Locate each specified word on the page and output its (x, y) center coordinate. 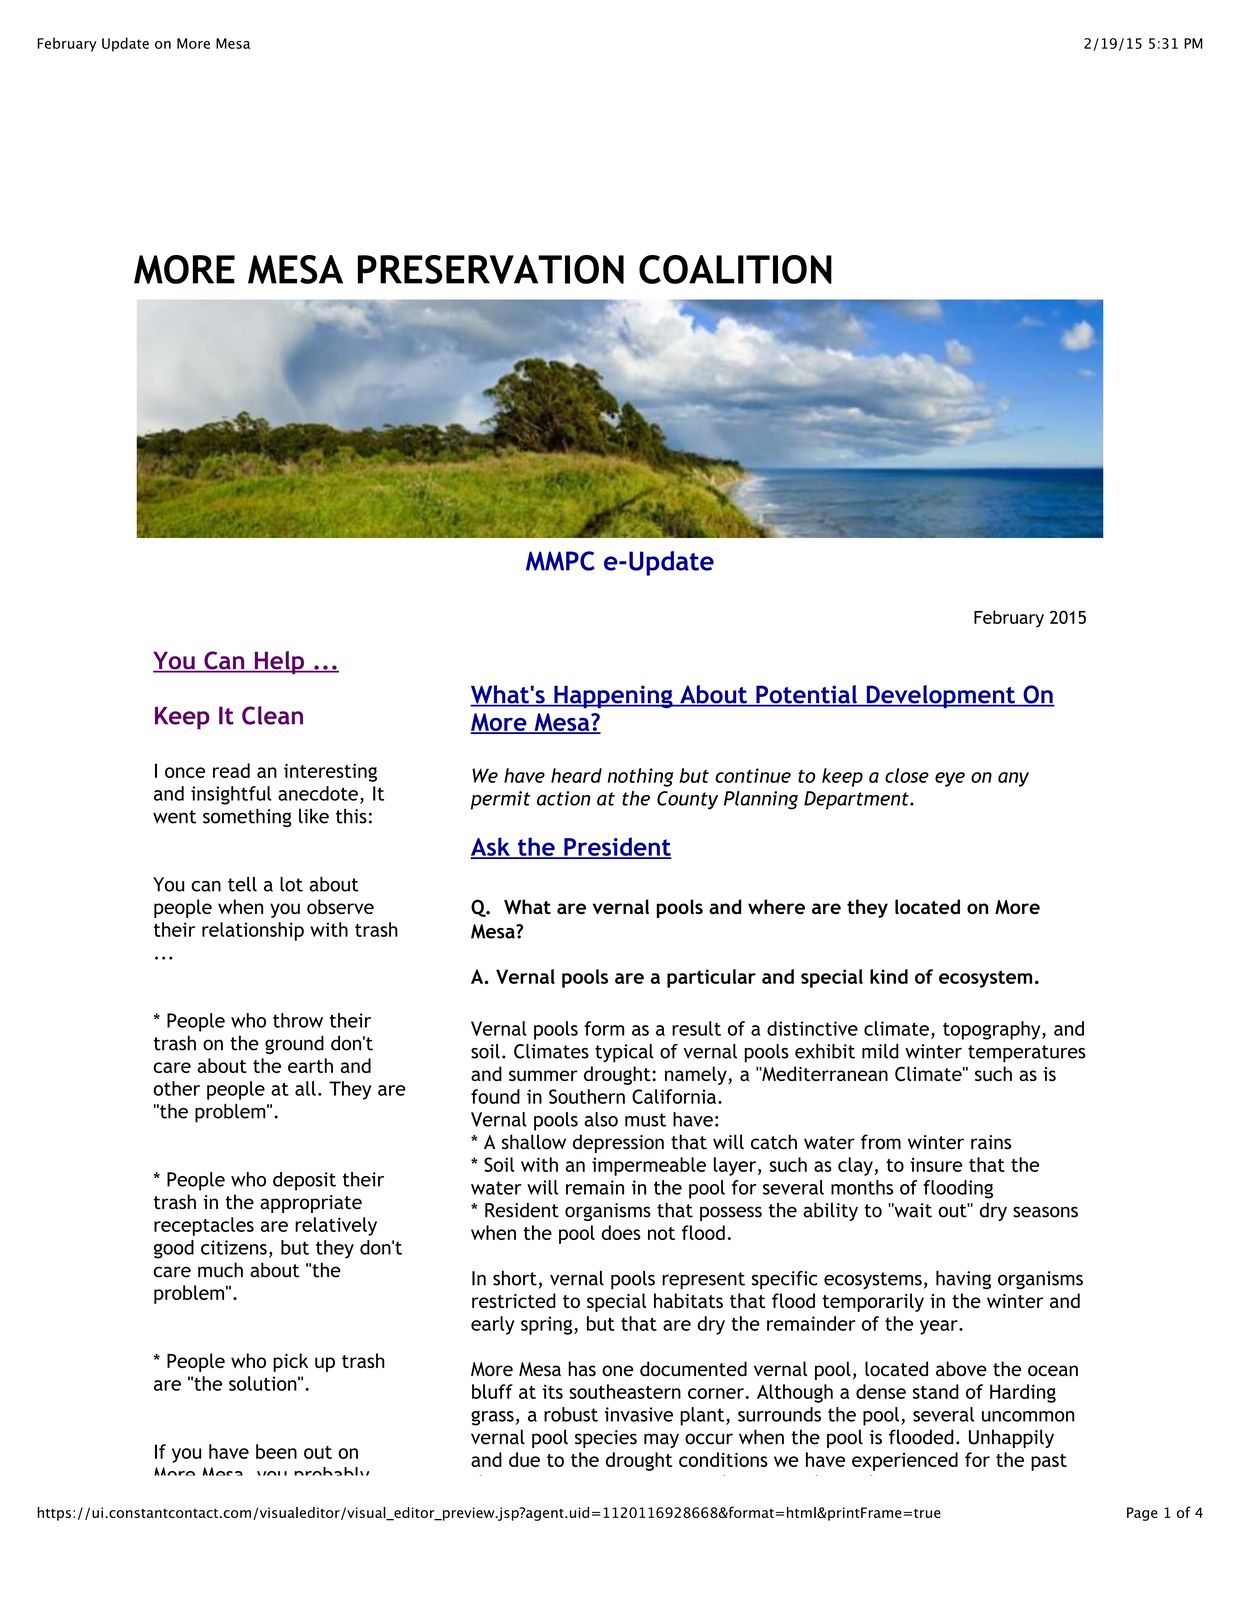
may (661, 1440)
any (1013, 779)
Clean (272, 715)
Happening (613, 696)
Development (940, 696)
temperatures (1027, 1054)
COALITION (735, 269)
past (1049, 1462)
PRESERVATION (491, 269)
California (674, 1096)
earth (310, 1065)
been (276, 1451)
